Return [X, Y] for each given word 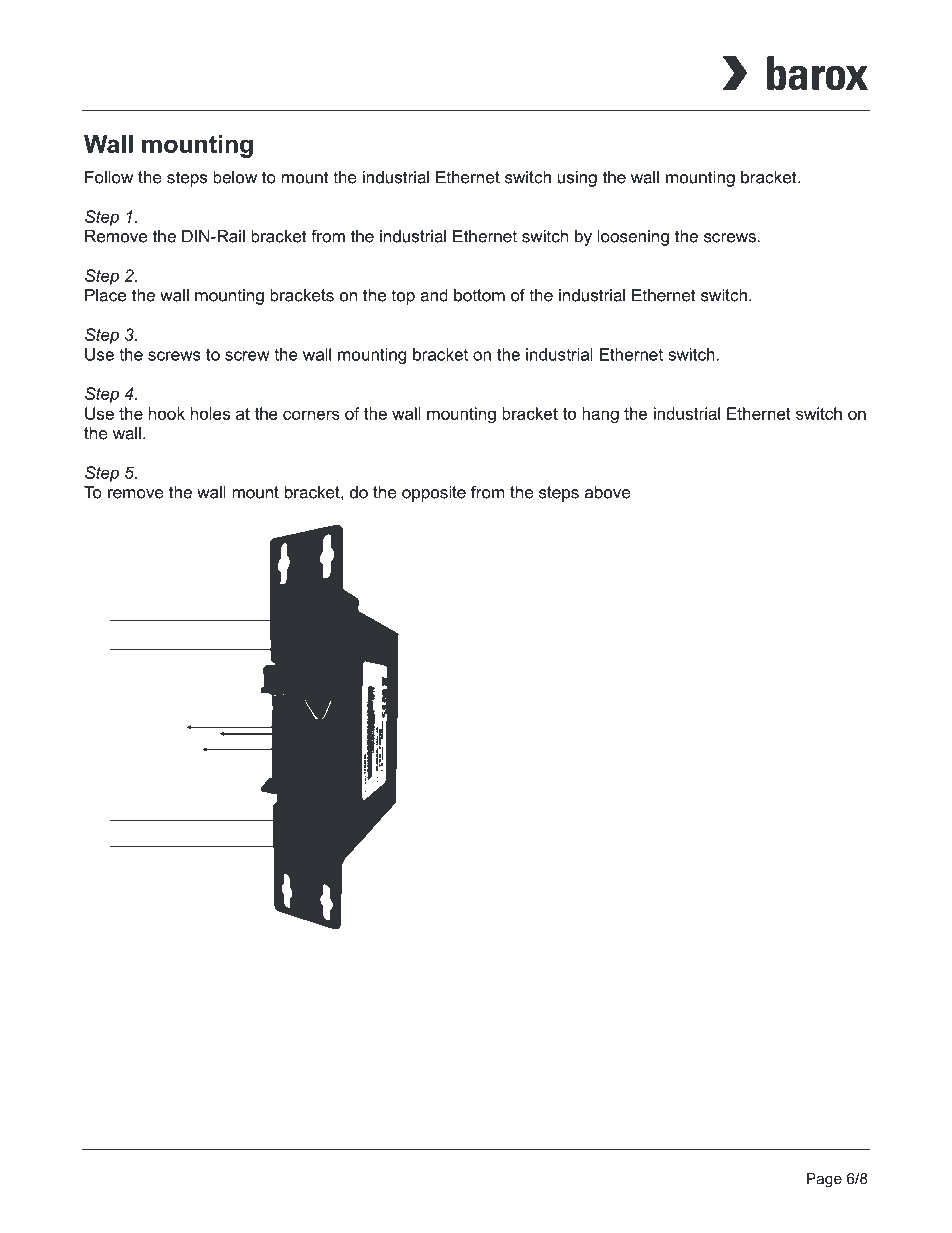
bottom [479, 295]
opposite [434, 494]
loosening [633, 238]
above [607, 492]
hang [600, 415]
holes [210, 413]
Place [105, 295]
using [577, 179]
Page [824, 1180]
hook [167, 413]
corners [311, 415]
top [403, 297]
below [235, 177]
